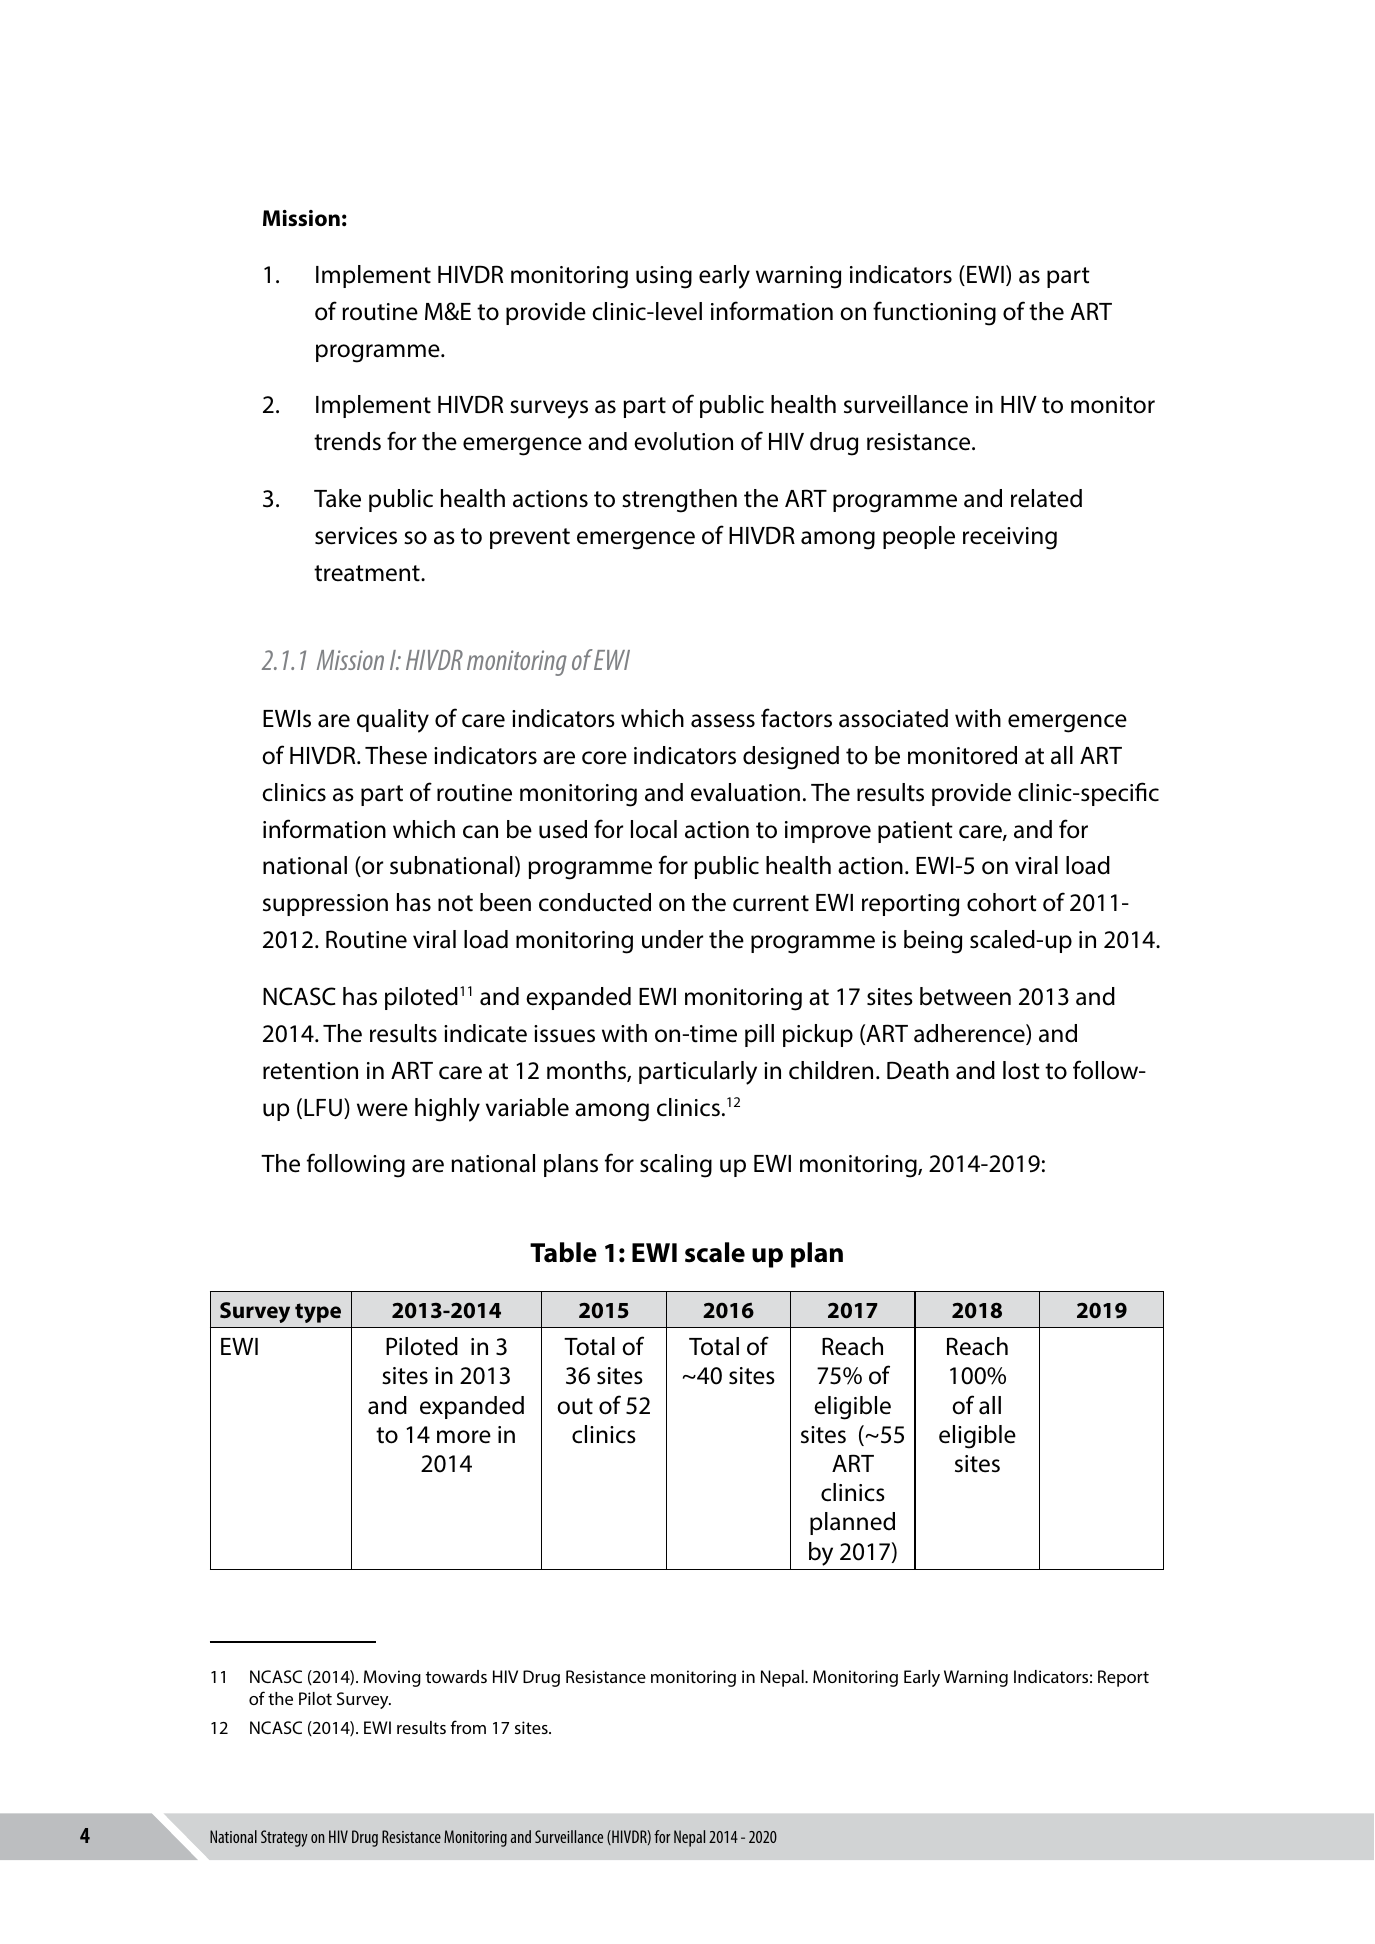 This screenshot has width=1375, height=1944. What do you see at coordinates (284, 1838) in the screenshot?
I see `Strategy` at bounding box center [284, 1838].
